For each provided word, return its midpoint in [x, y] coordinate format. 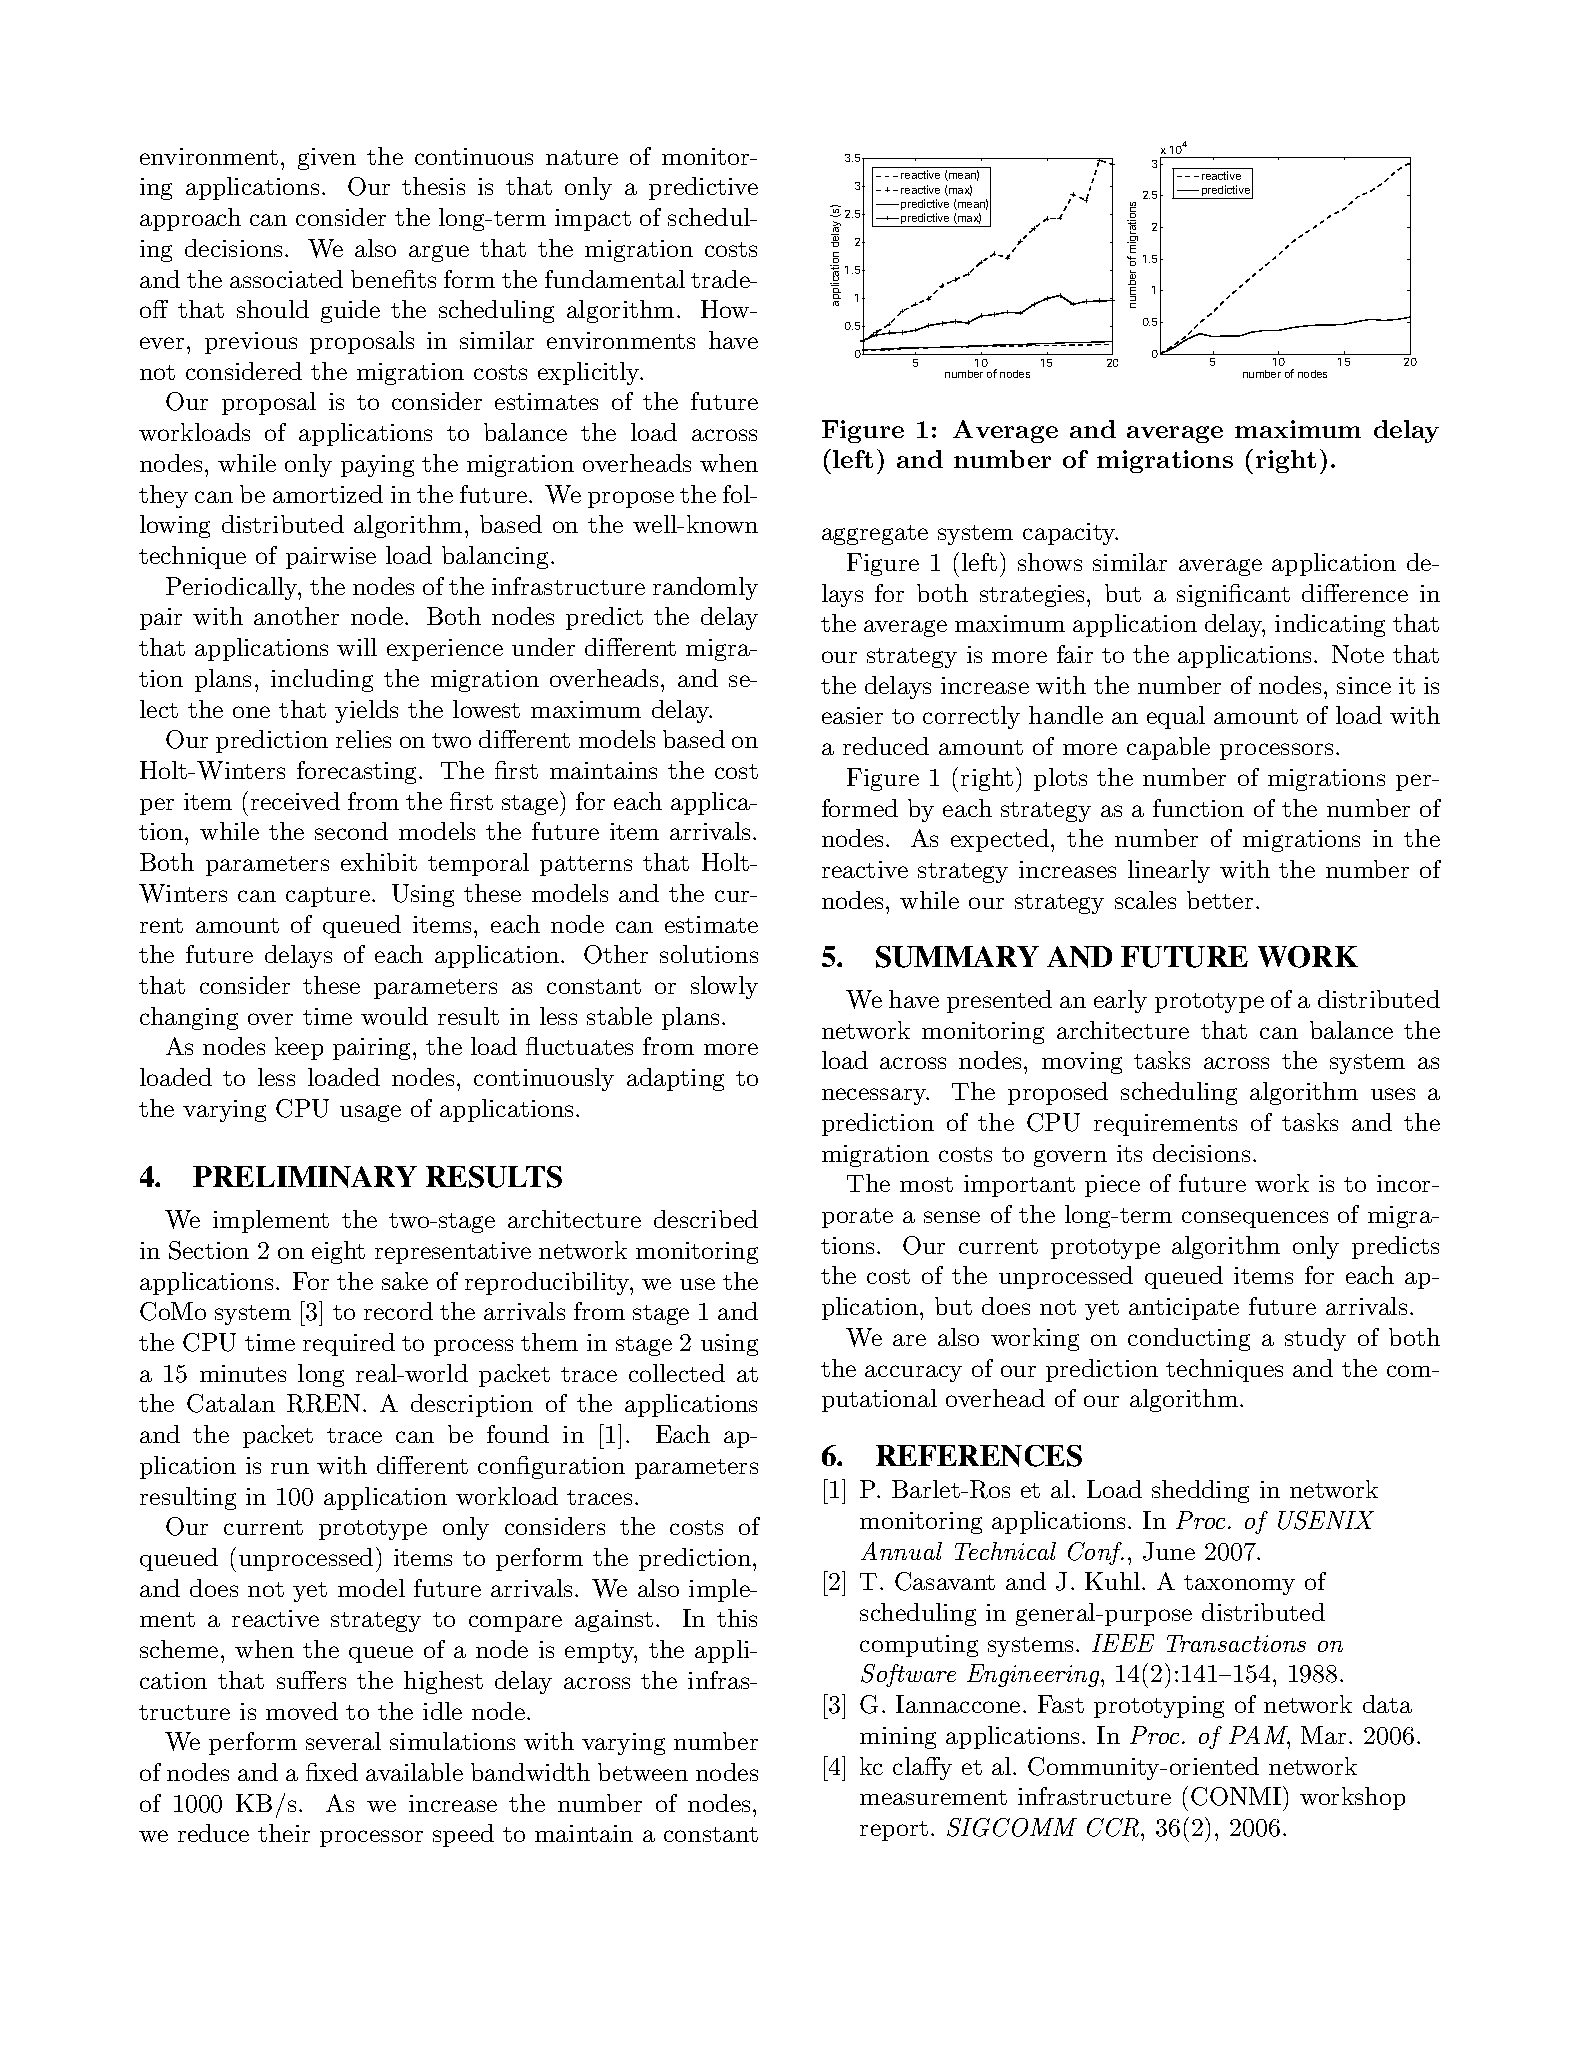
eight [338, 1252]
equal [1176, 717]
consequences [1255, 1219]
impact [593, 220]
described [706, 1219]
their [284, 1833]
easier [852, 715]
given [327, 159]
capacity [1070, 534]
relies [363, 739]
